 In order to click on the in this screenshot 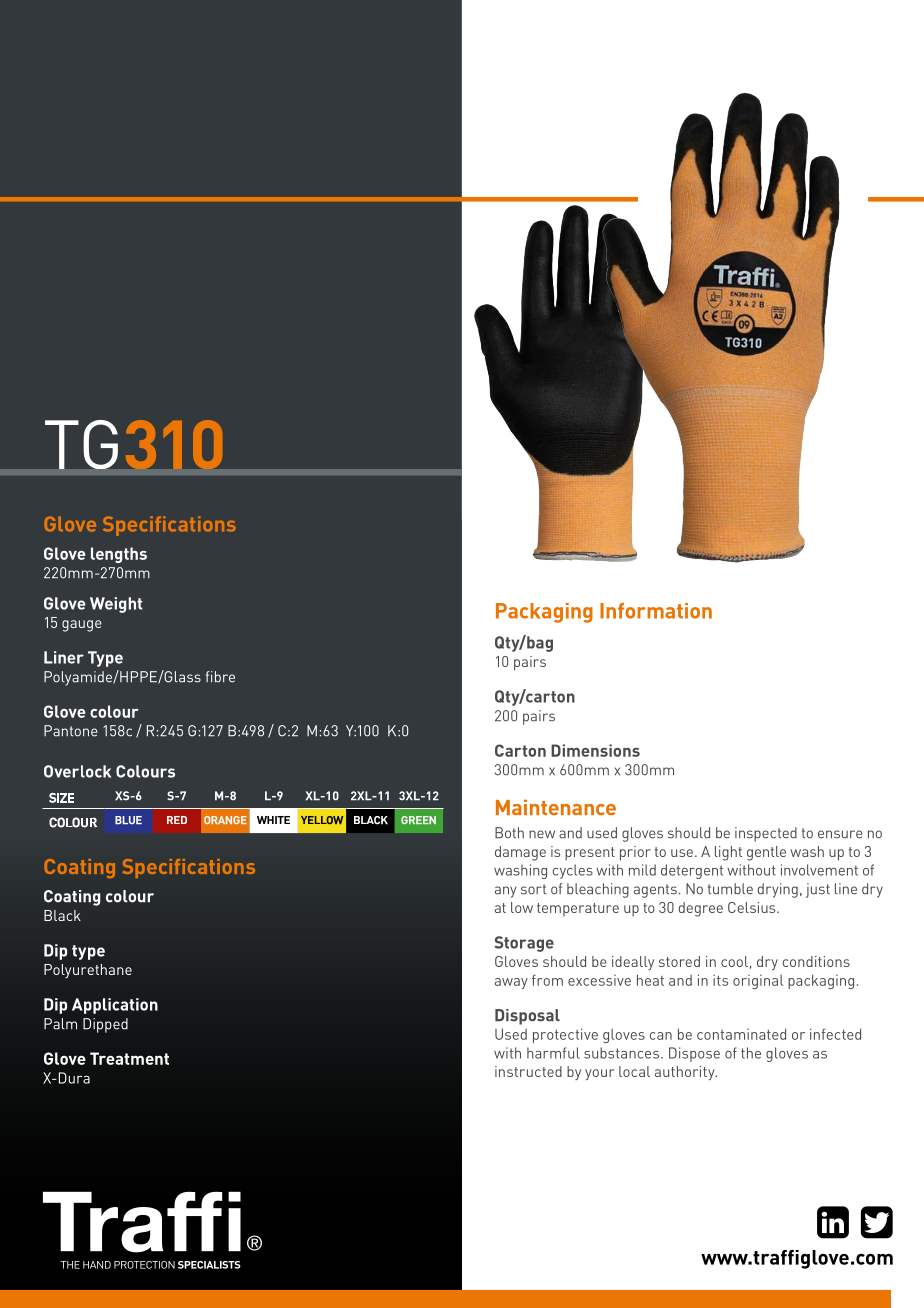, I will do `click(751, 1053)`.
